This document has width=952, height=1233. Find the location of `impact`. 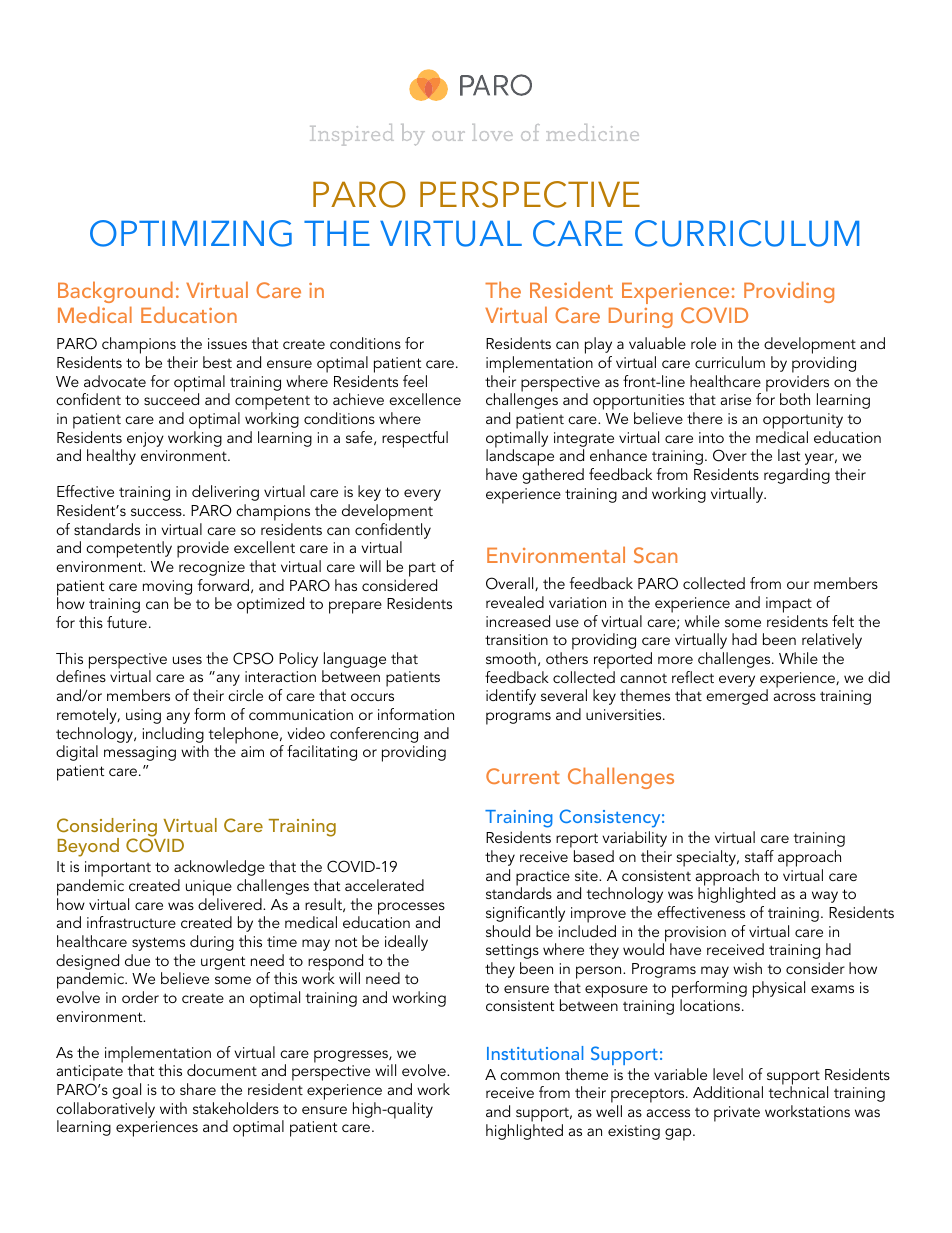

impact is located at coordinates (789, 605).
